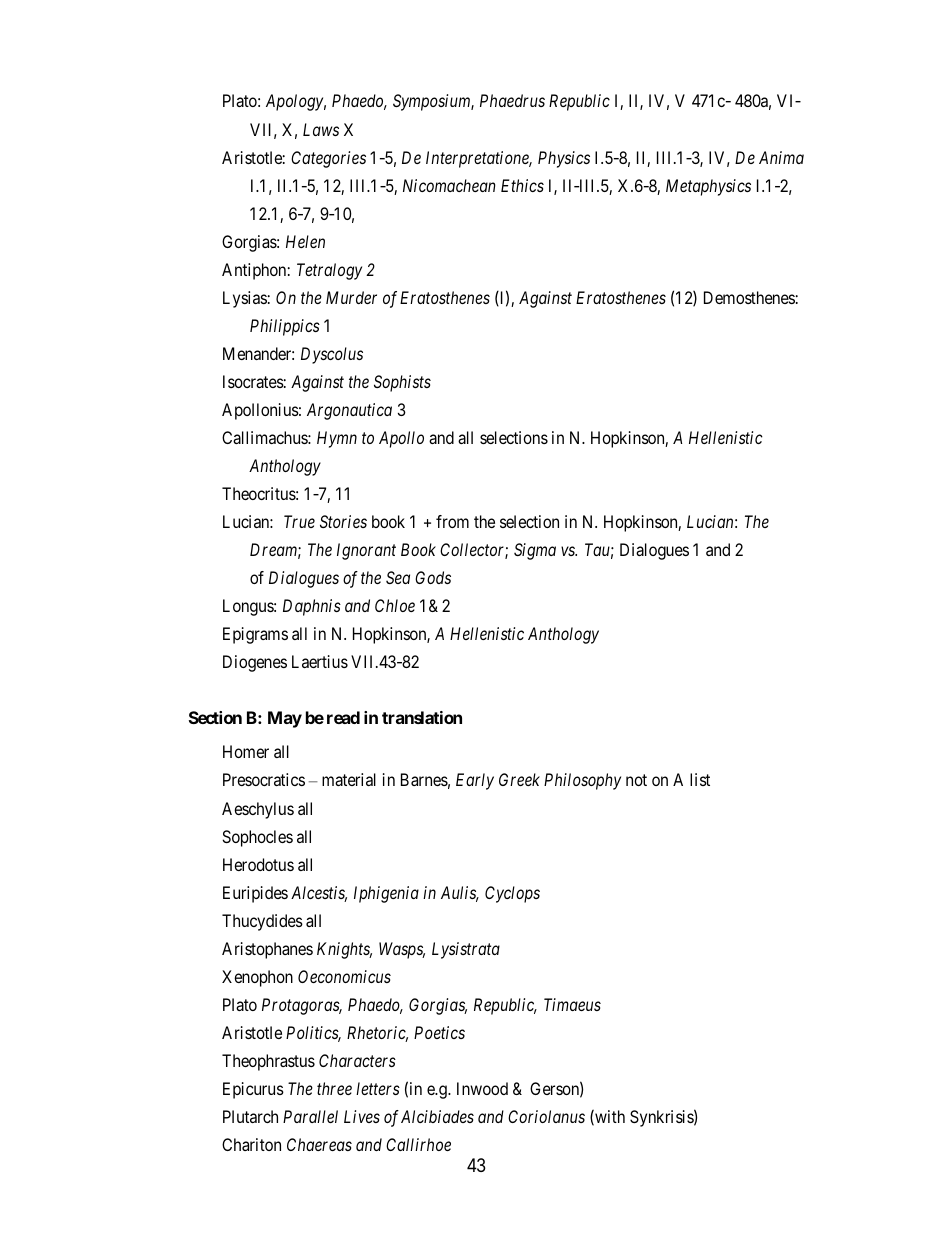 The width and height of the image is (952, 1233). What do you see at coordinates (255, 635) in the image?
I see `Epigrams` at bounding box center [255, 635].
